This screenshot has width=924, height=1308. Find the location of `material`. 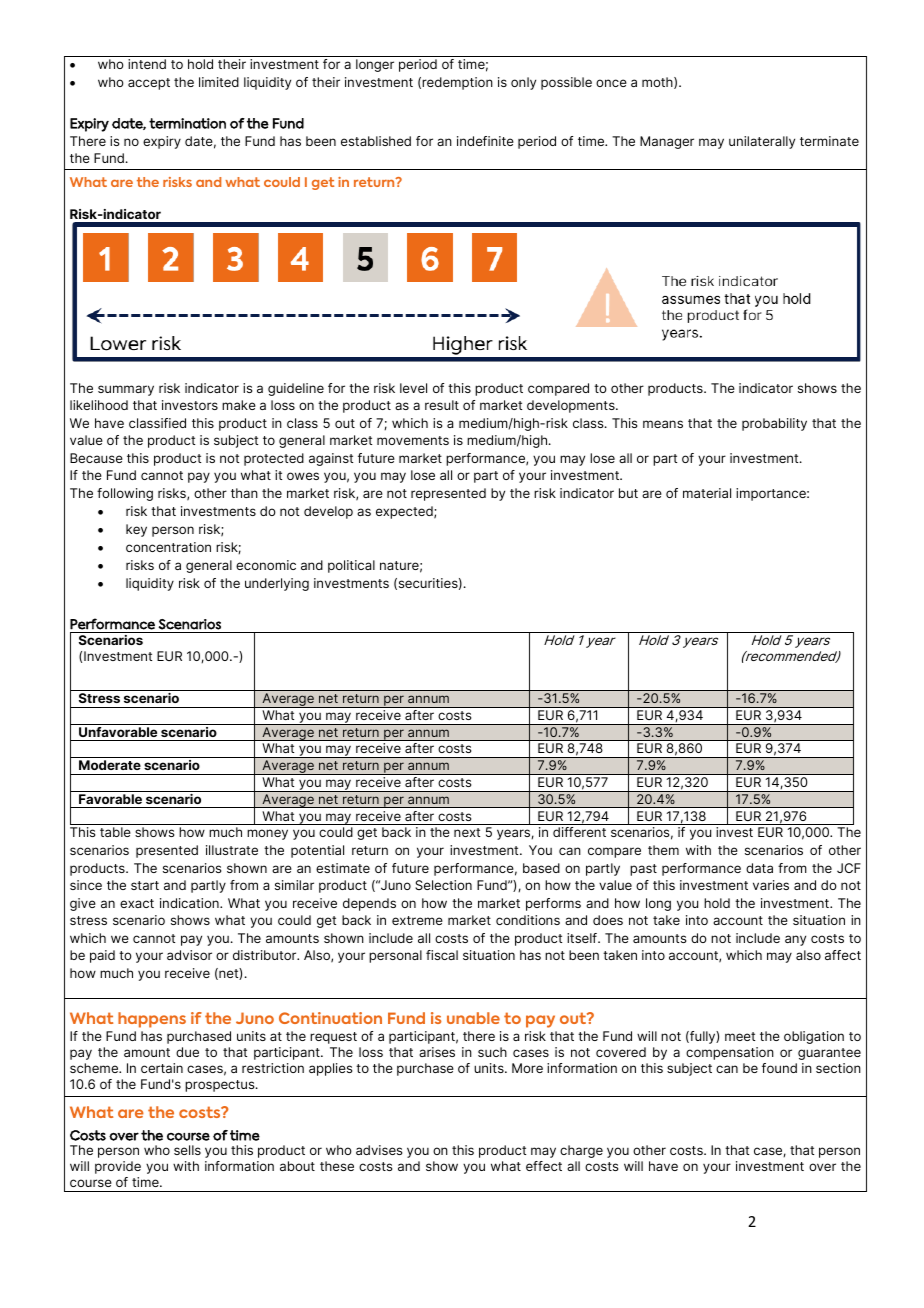

material is located at coordinates (707, 493).
